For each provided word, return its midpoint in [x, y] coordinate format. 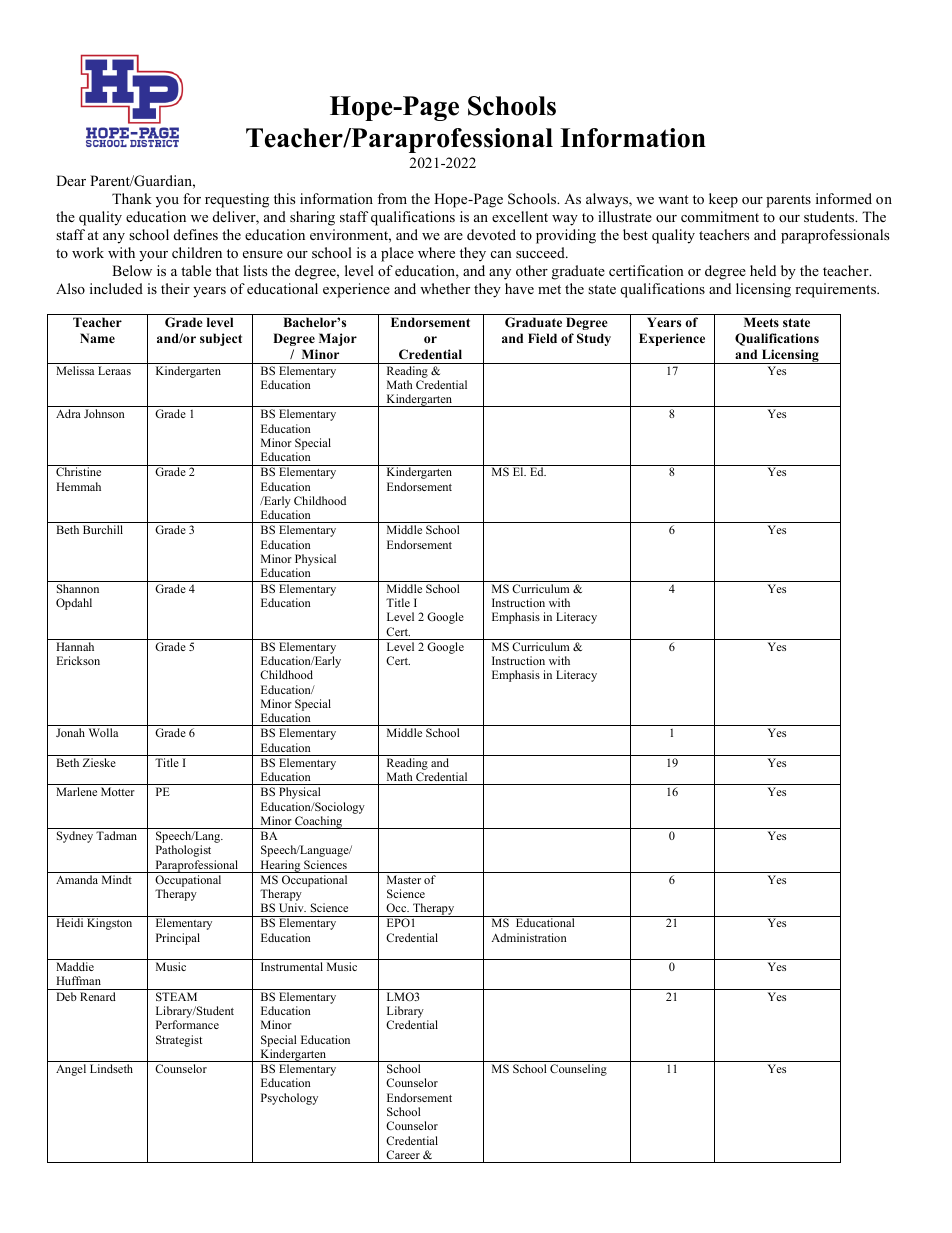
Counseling [578, 1070]
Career [403, 1154]
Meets [761, 322]
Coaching [319, 822]
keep [723, 200]
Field [542, 338]
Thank [132, 198]
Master [404, 879]
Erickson [78, 660]
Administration [529, 937]
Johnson [104, 413]
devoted [491, 234]
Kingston [109, 924]
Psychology [289, 1099]
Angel [71, 1070]
